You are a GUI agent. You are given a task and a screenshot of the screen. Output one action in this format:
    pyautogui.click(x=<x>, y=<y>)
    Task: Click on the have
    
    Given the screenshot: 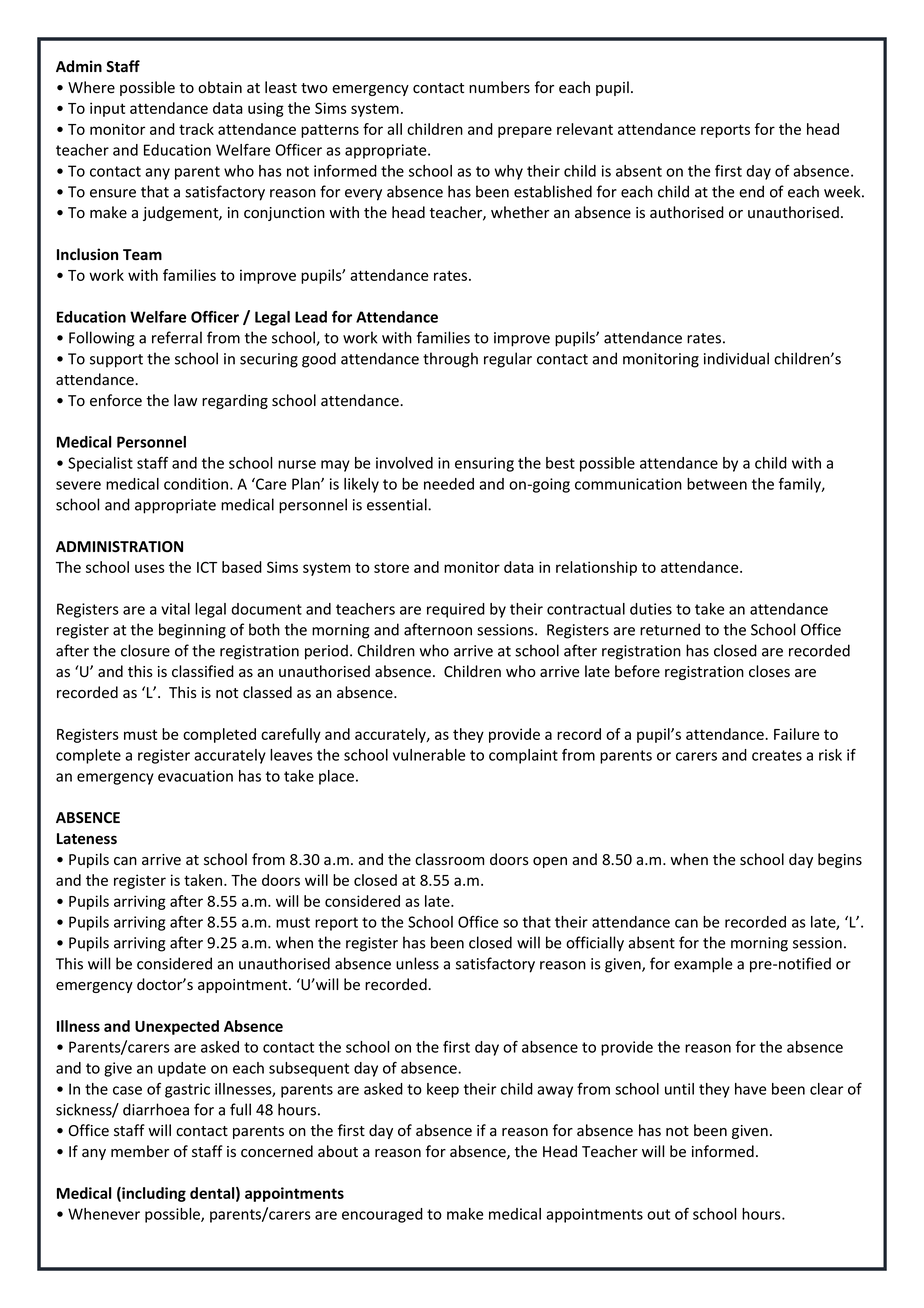 What is the action you would take?
    pyautogui.click(x=750, y=1089)
